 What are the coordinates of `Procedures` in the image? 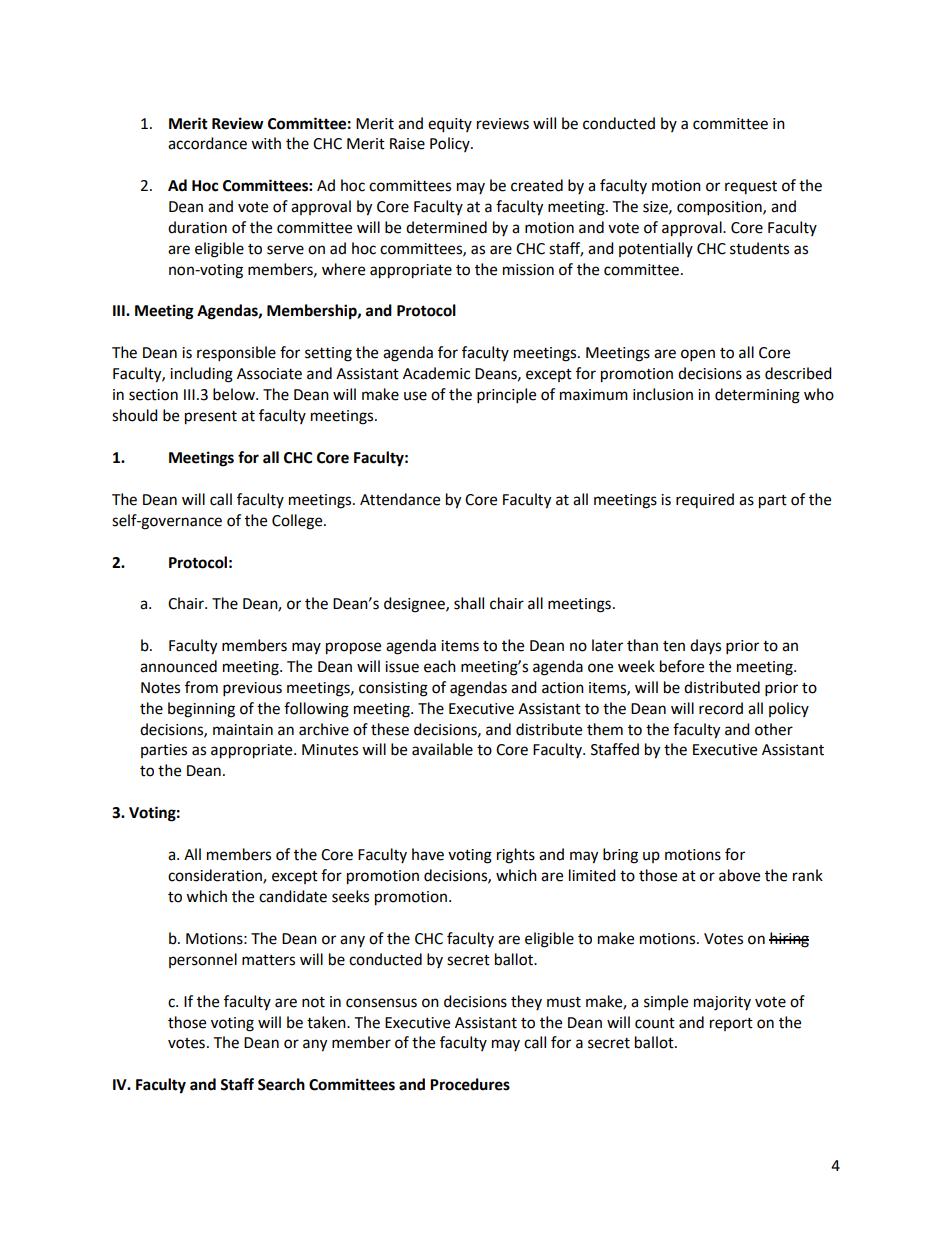 It's located at (470, 1084).
